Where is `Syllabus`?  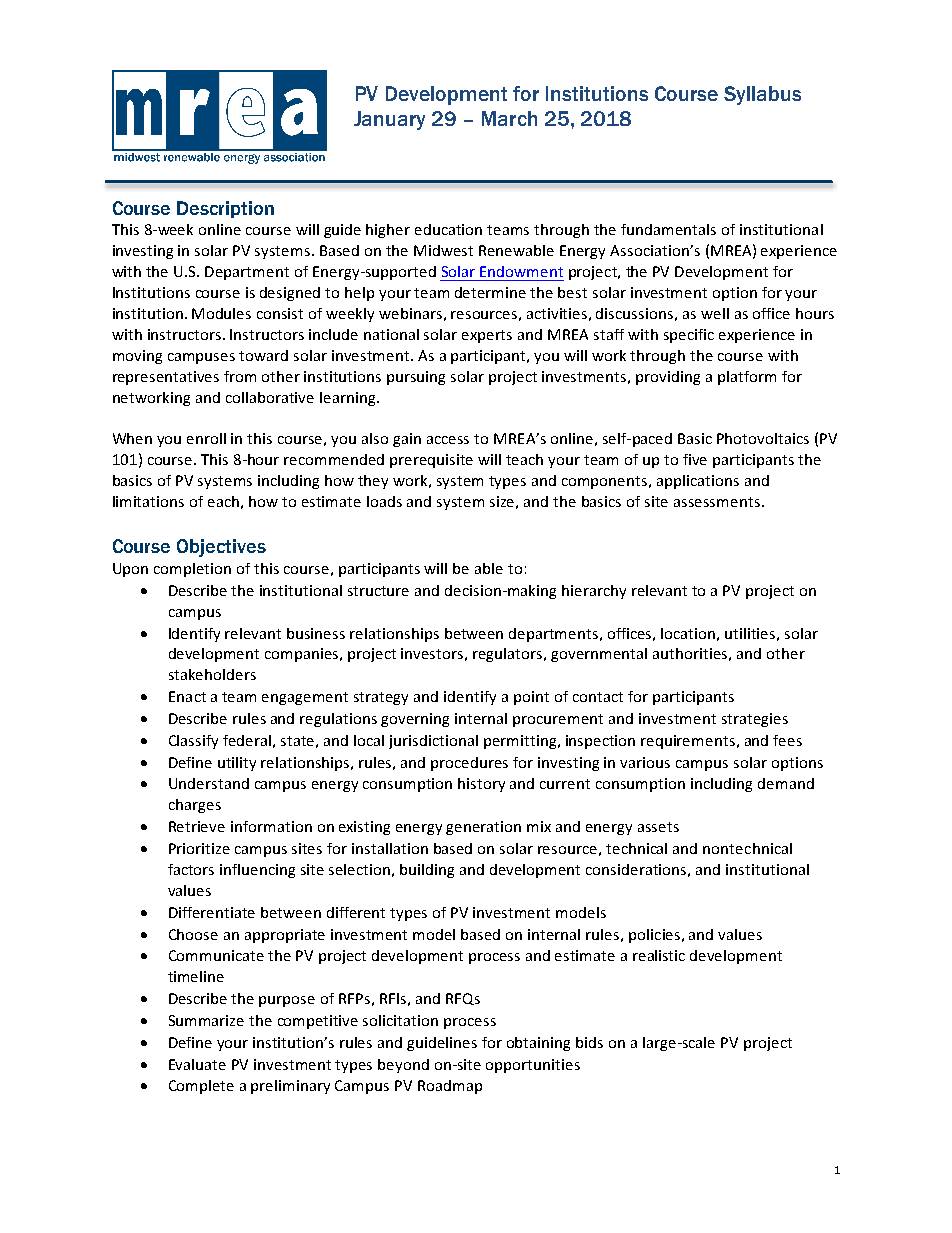 Syllabus is located at coordinates (762, 95).
